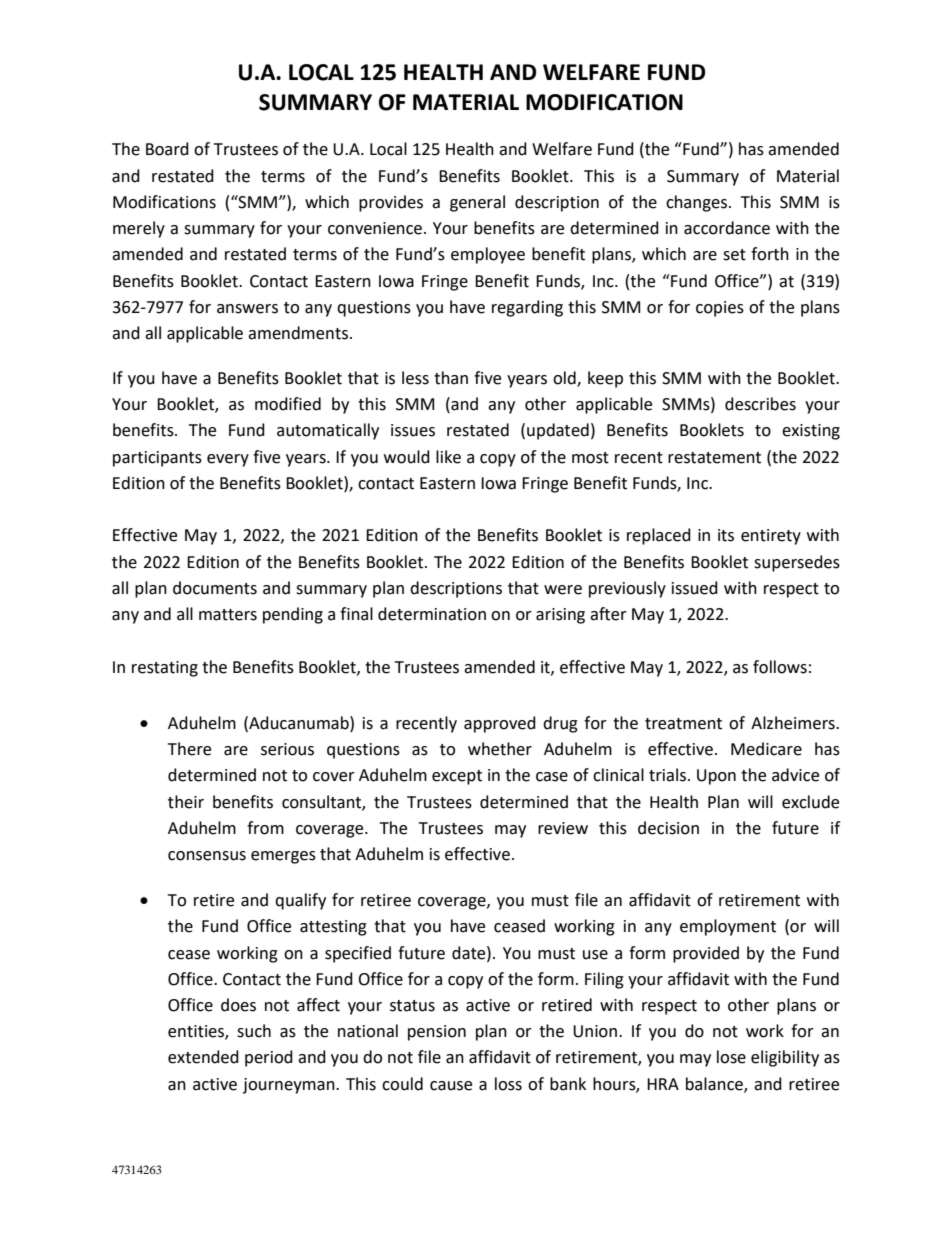  Describe the element at coordinates (167, 149) in the screenshot. I see `Board` at that location.
